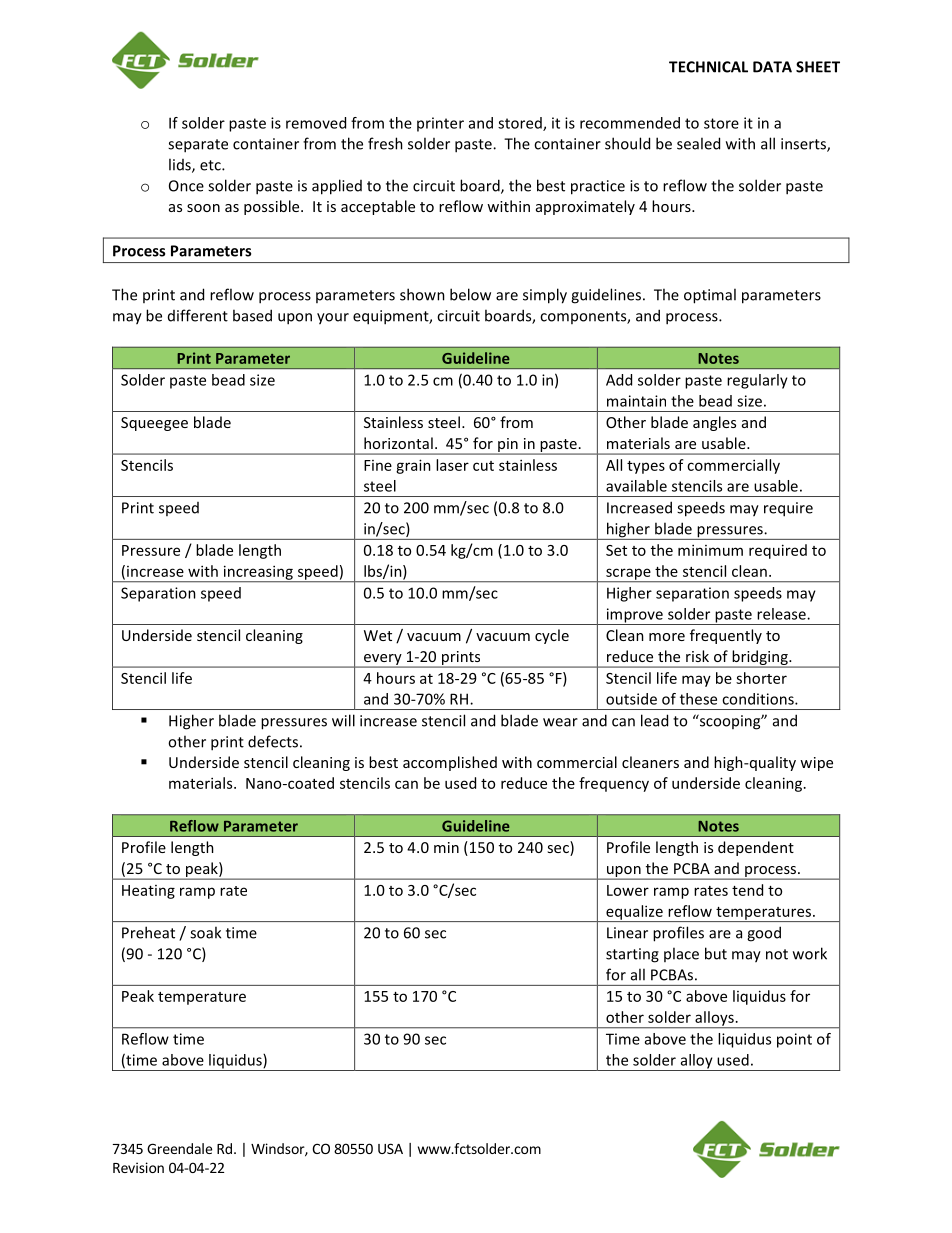 This document has height=1233, width=952. What do you see at coordinates (154, 424) in the document?
I see `Squeegee` at bounding box center [154, 424].
